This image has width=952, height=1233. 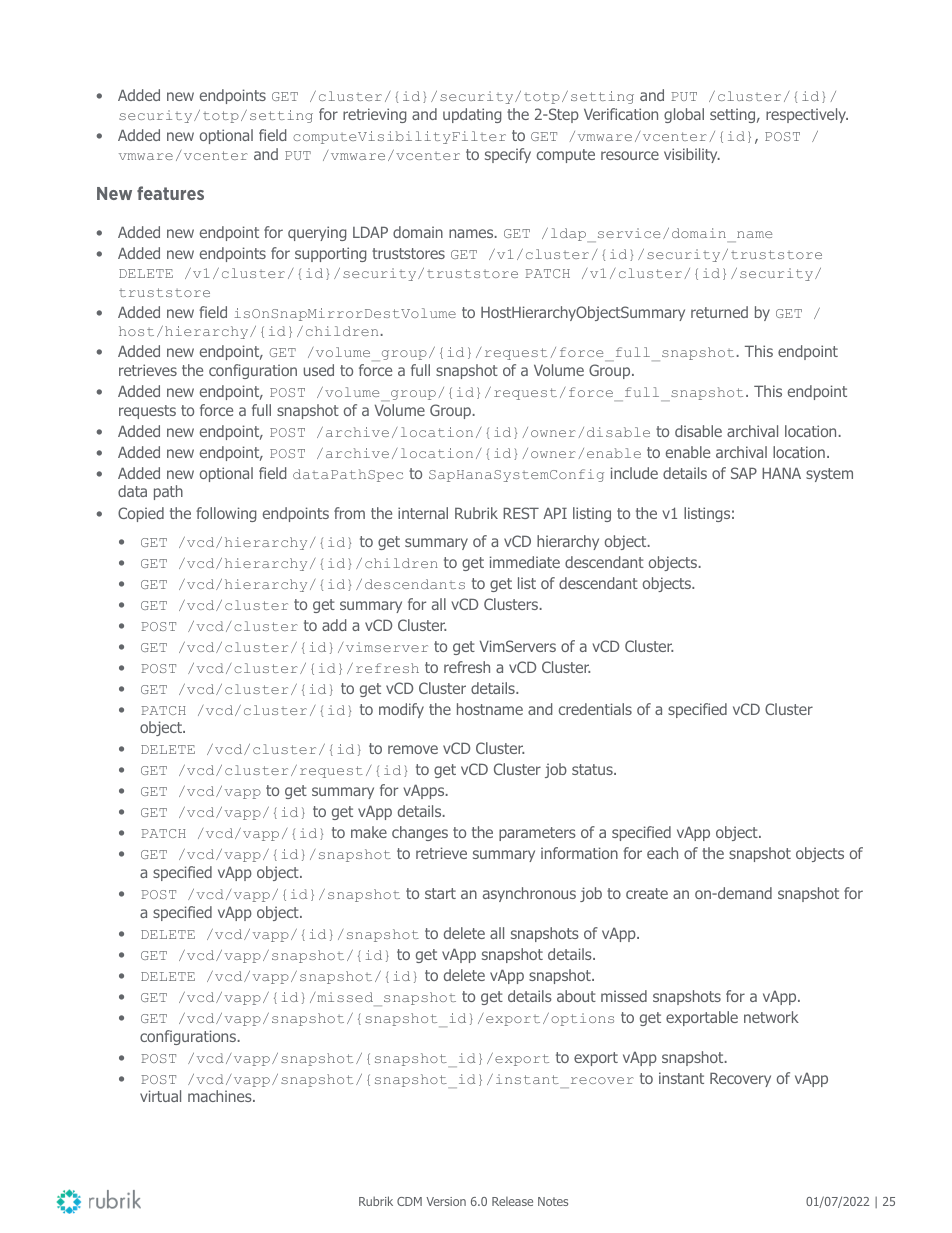 I want to click on each, so click(x=662, y=853).
